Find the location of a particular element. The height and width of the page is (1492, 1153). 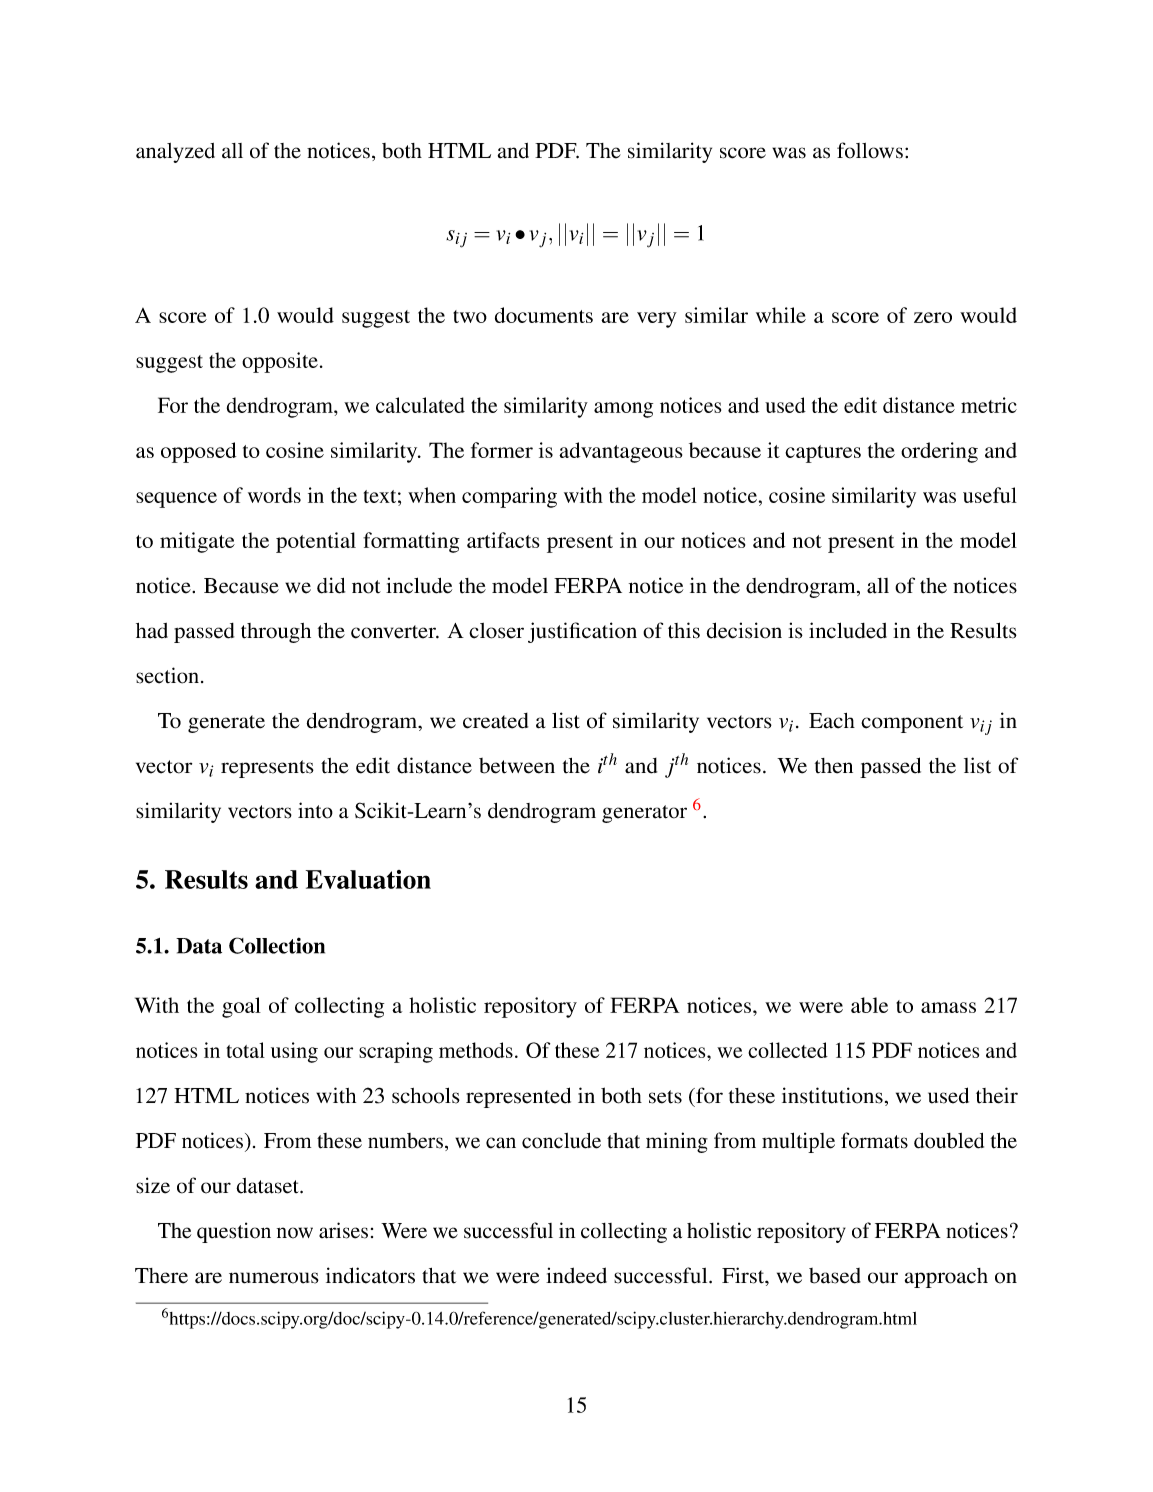

question is located at coordinates (234, 1232).
